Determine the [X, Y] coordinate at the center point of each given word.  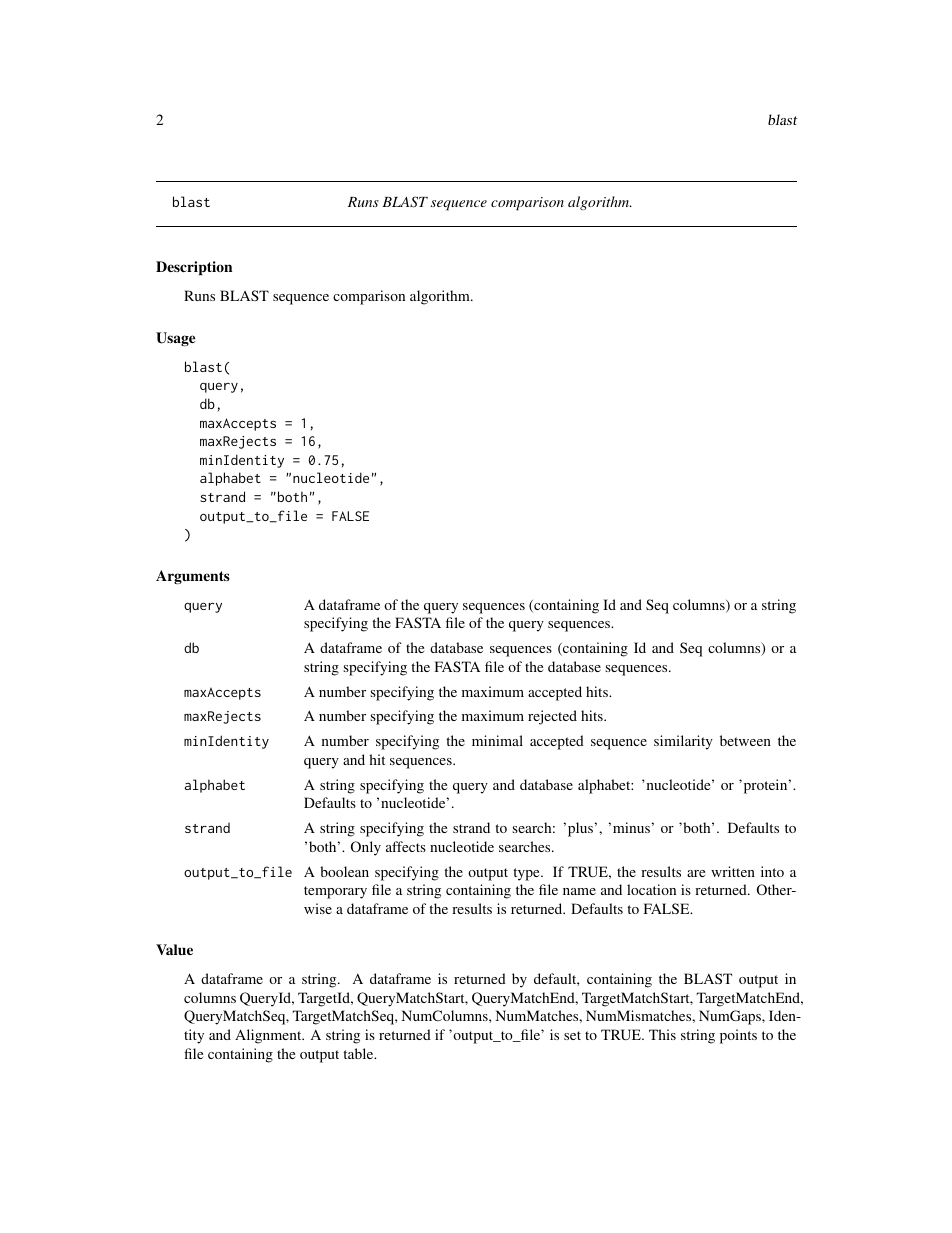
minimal [497, 740]
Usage [175, 339]
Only [366, 848]
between [745, 740]
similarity [683, 742]
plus [579, 829]
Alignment [269, 1036]
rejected [552, 717]
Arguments [193, 577]
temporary [335, 892]
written [733, 871]
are [696, 873]
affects [406, 846]
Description [194, 268]
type [527, 874]
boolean [344, 871]
